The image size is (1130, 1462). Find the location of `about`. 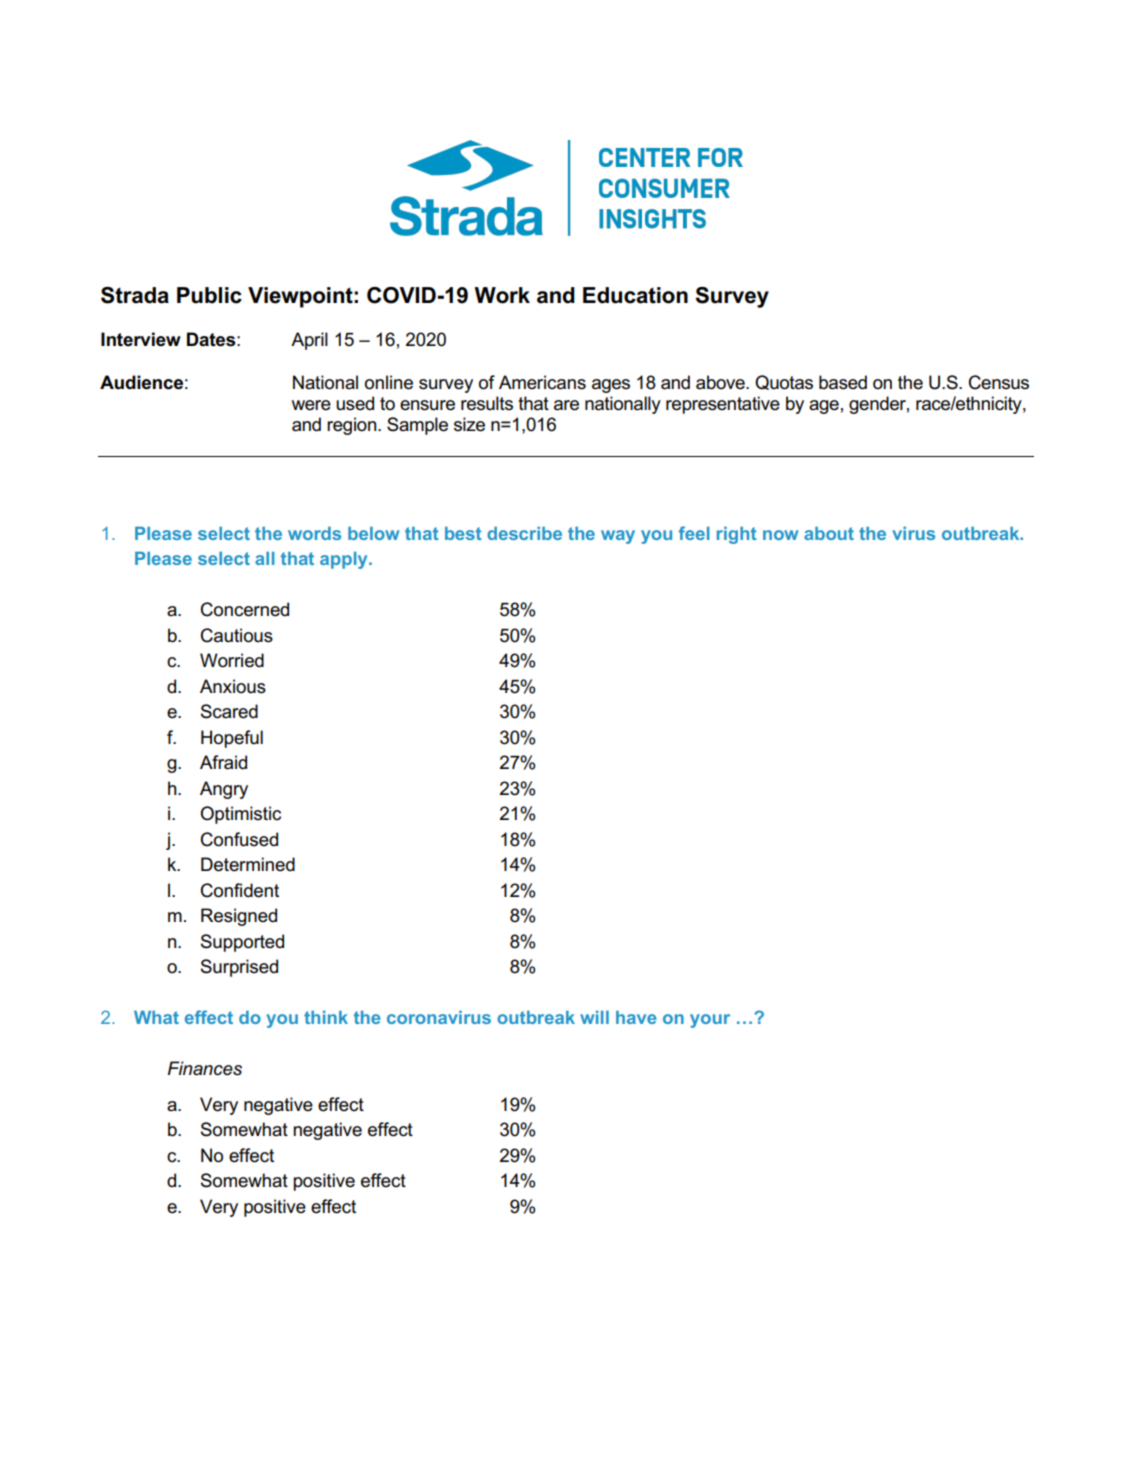

about is located at coordinates (829, 533).
